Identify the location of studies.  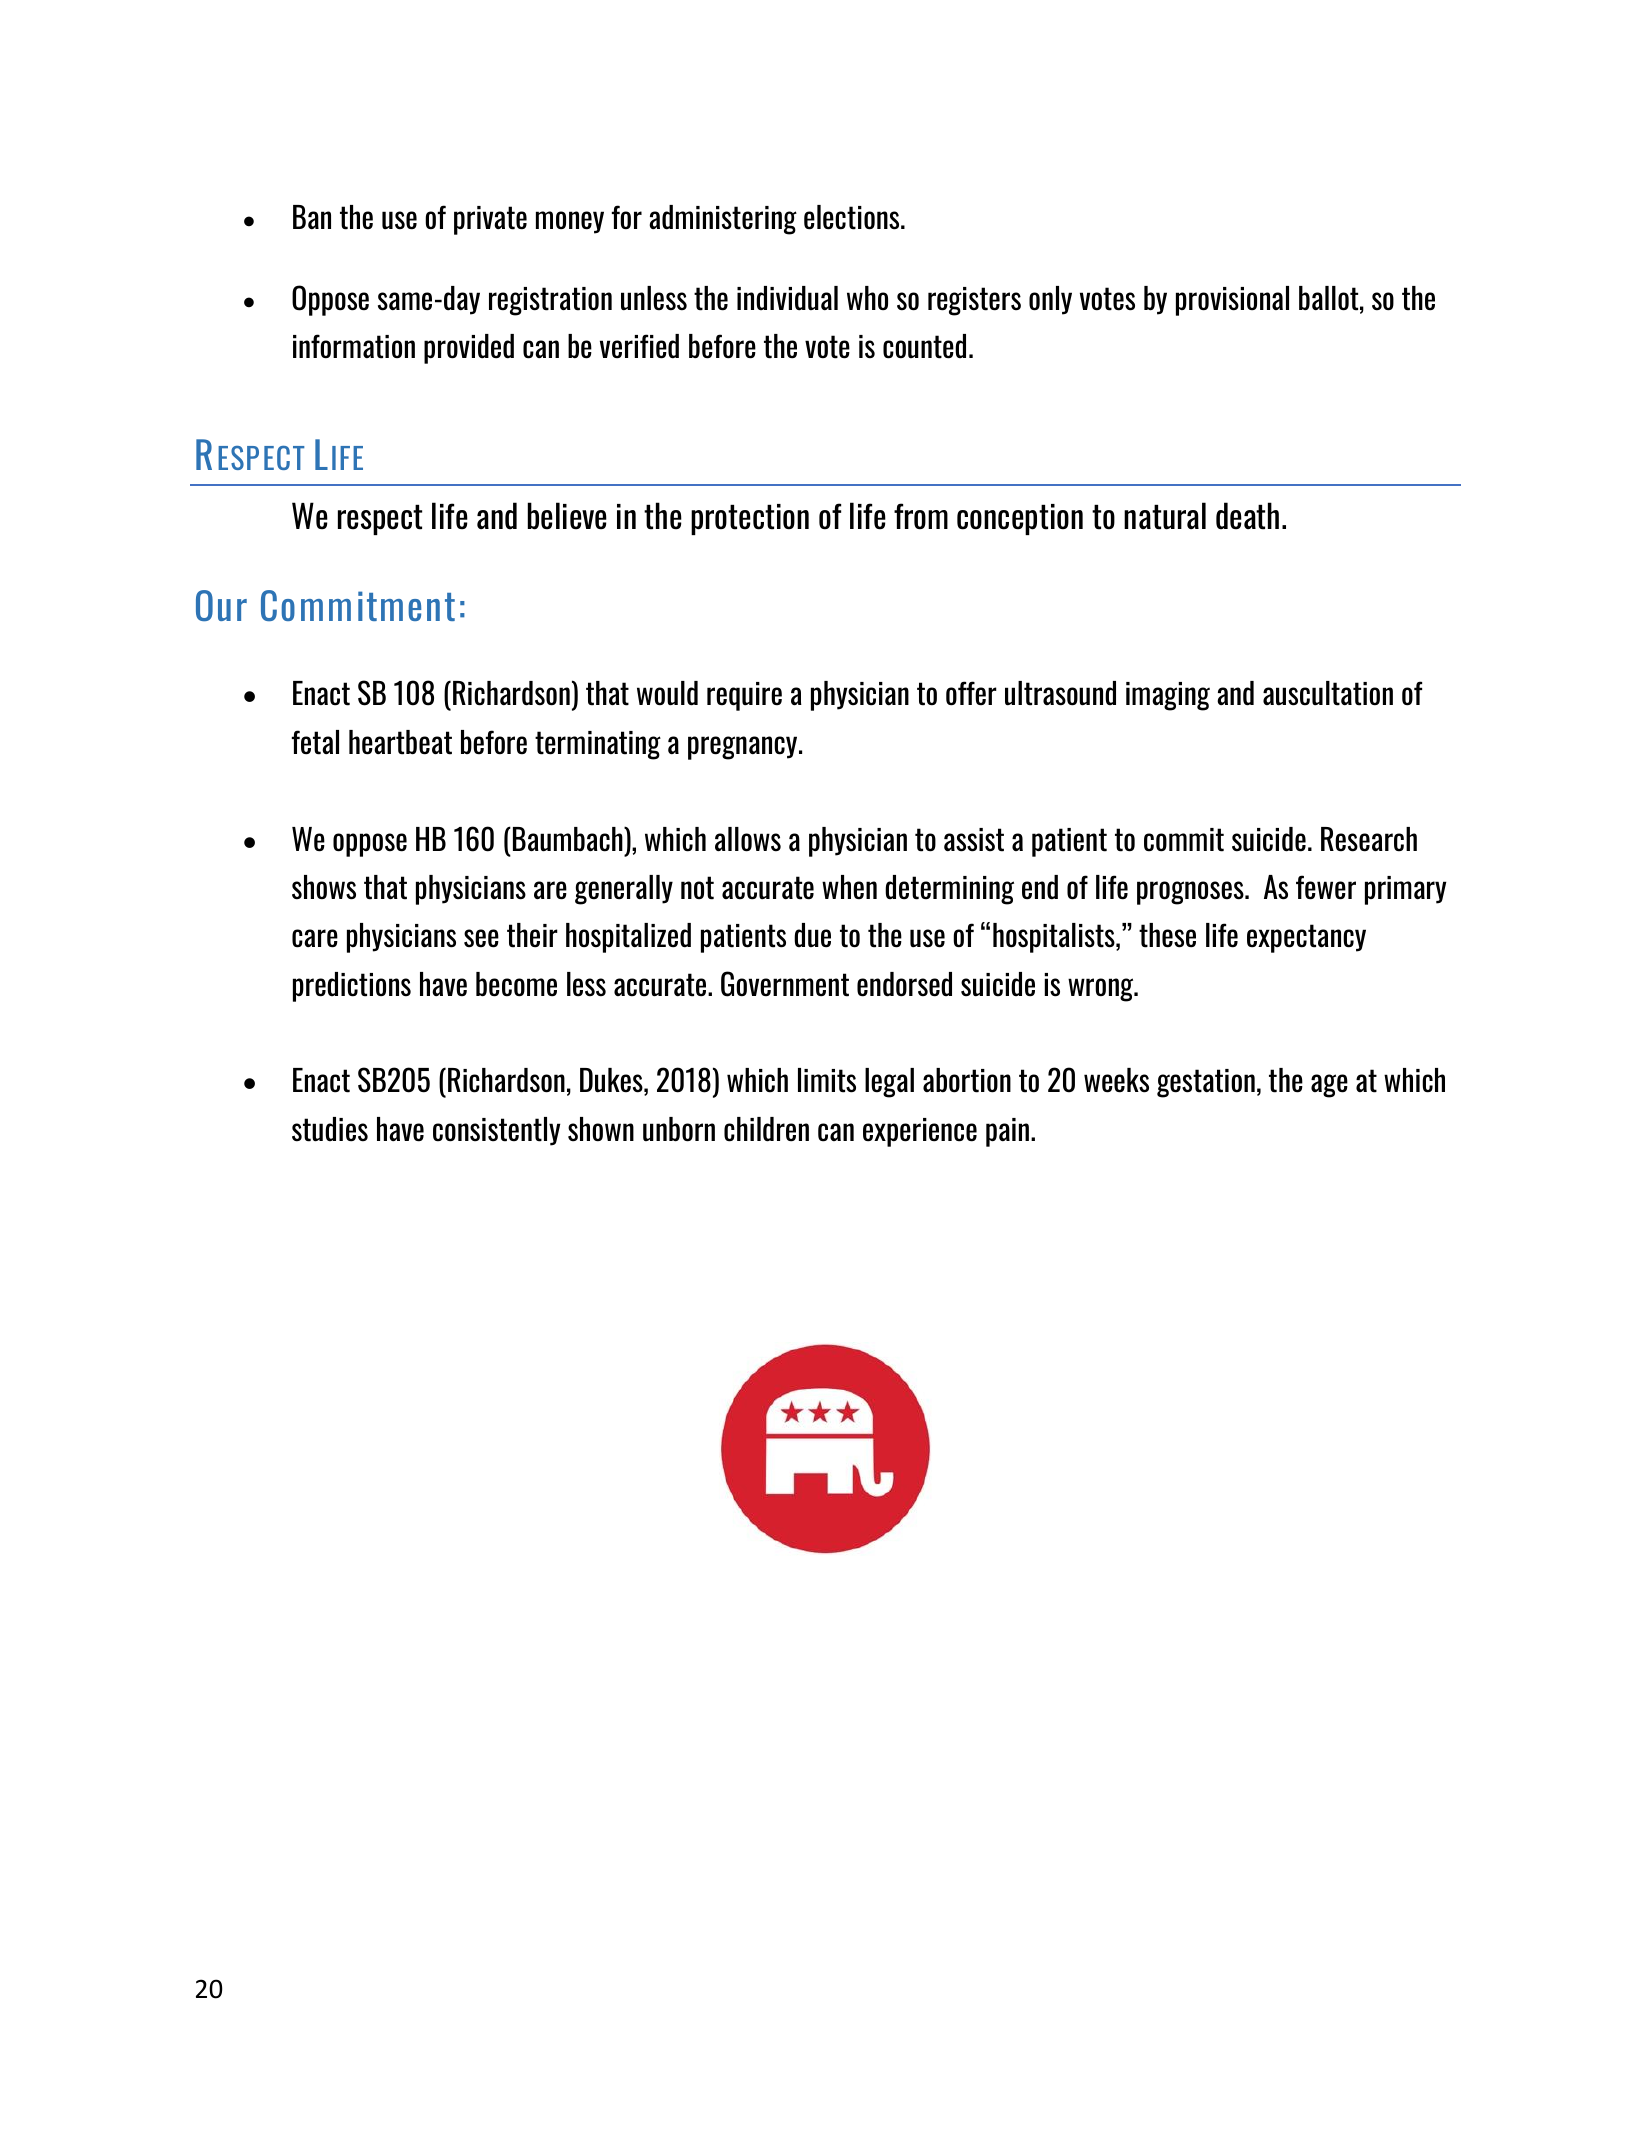
(330, 1129).
